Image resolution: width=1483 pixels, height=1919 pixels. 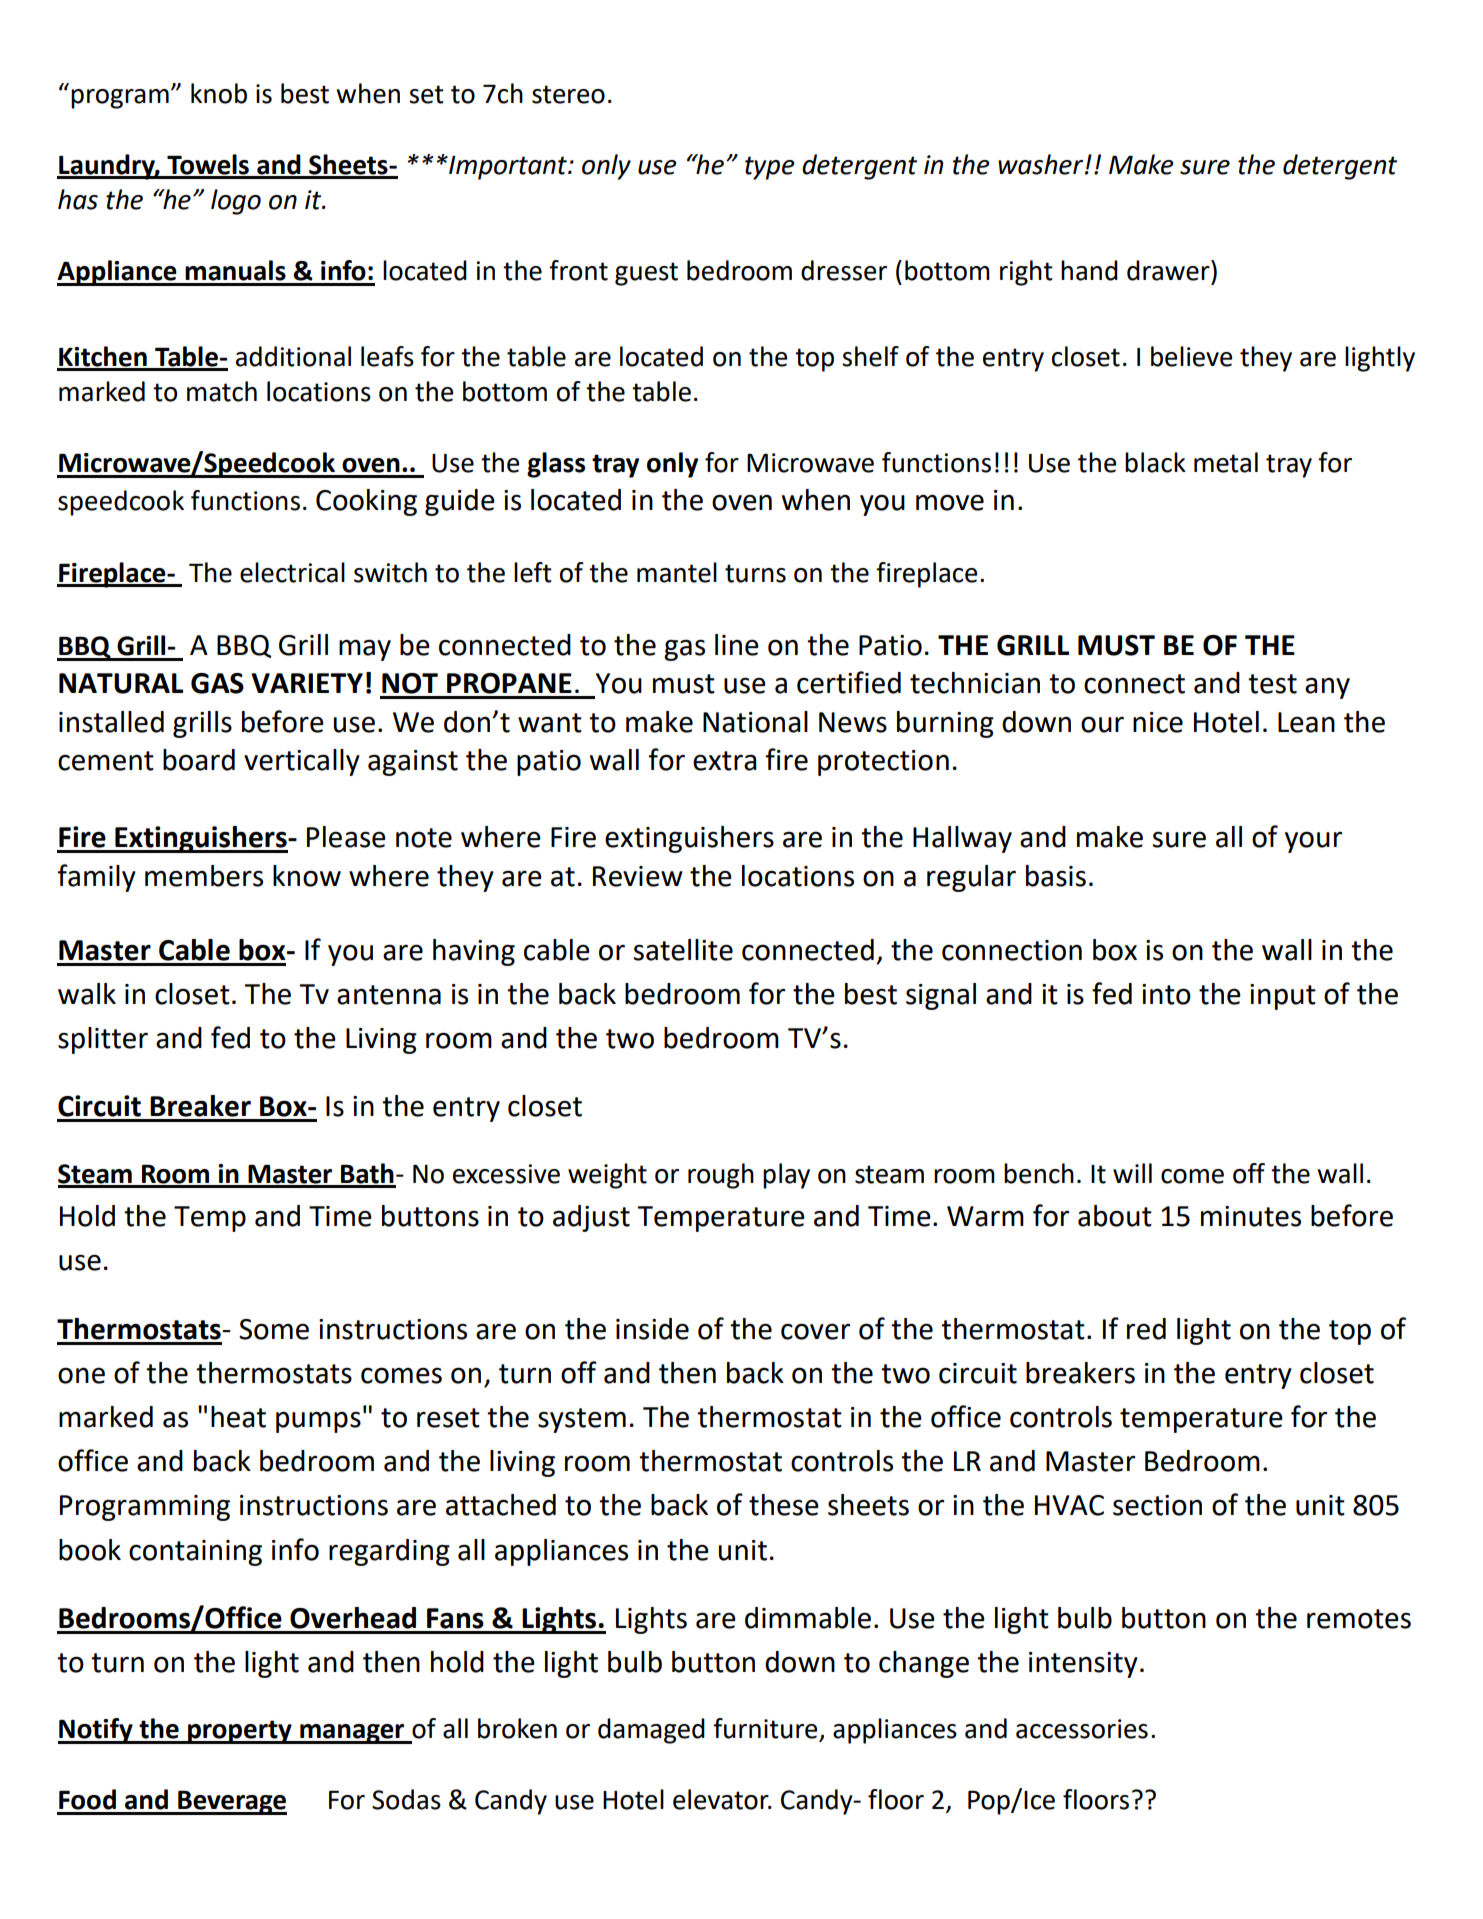 What do you see at coordinates (1169, 270) in the screenshot?
I see `drawer` at bounding box center [1169, 270].
